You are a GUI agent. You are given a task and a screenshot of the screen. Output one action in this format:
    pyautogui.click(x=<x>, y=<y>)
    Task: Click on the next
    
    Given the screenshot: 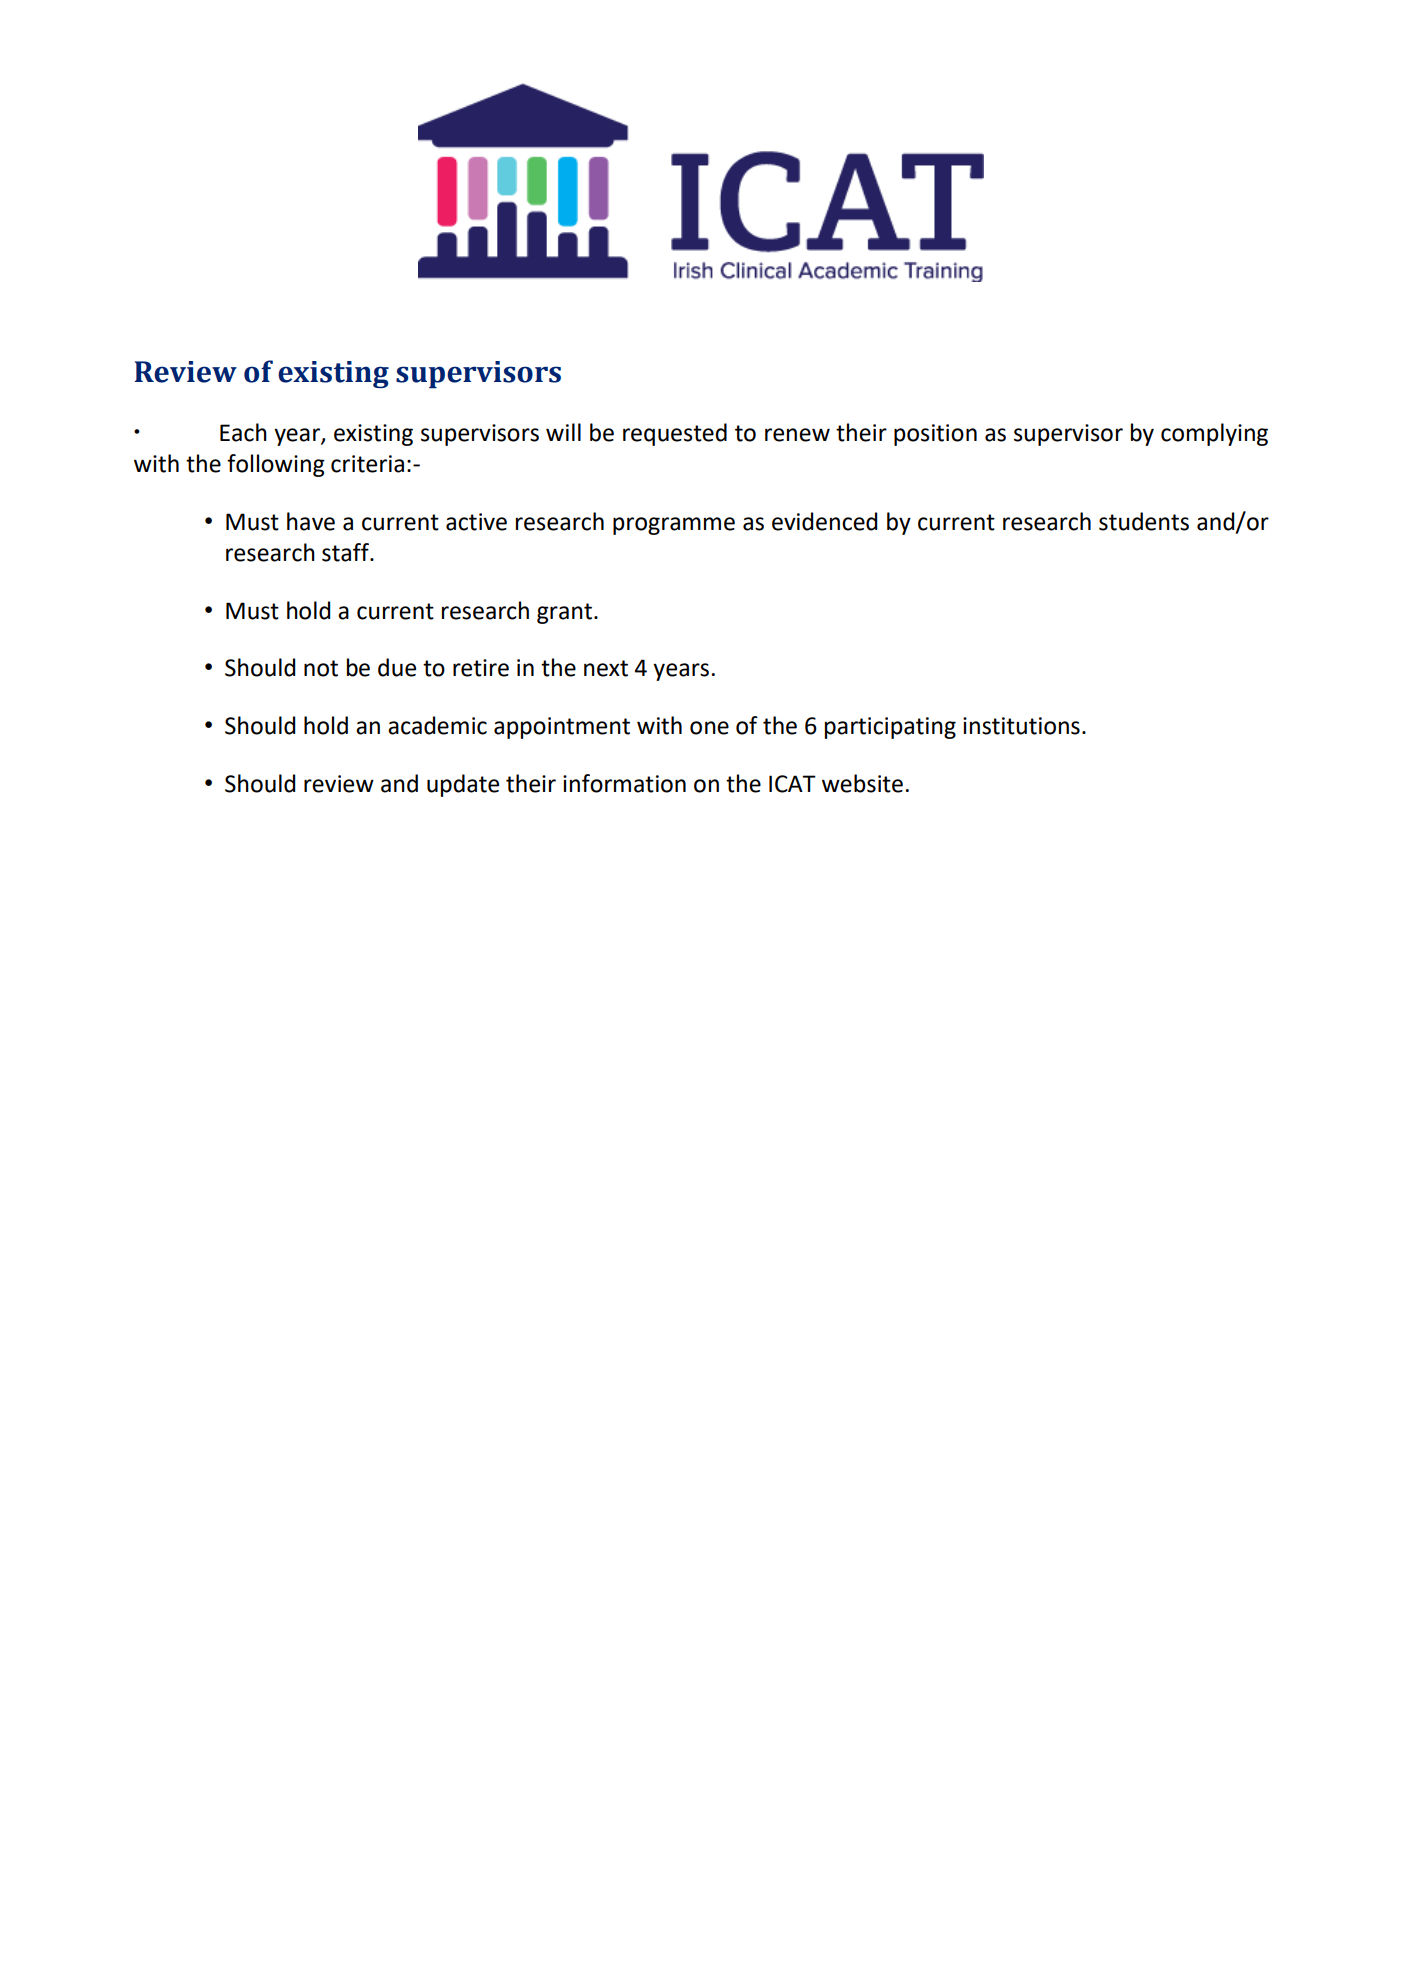 What is the action you would take?
    pyautogui.click(x=606, y=668)
